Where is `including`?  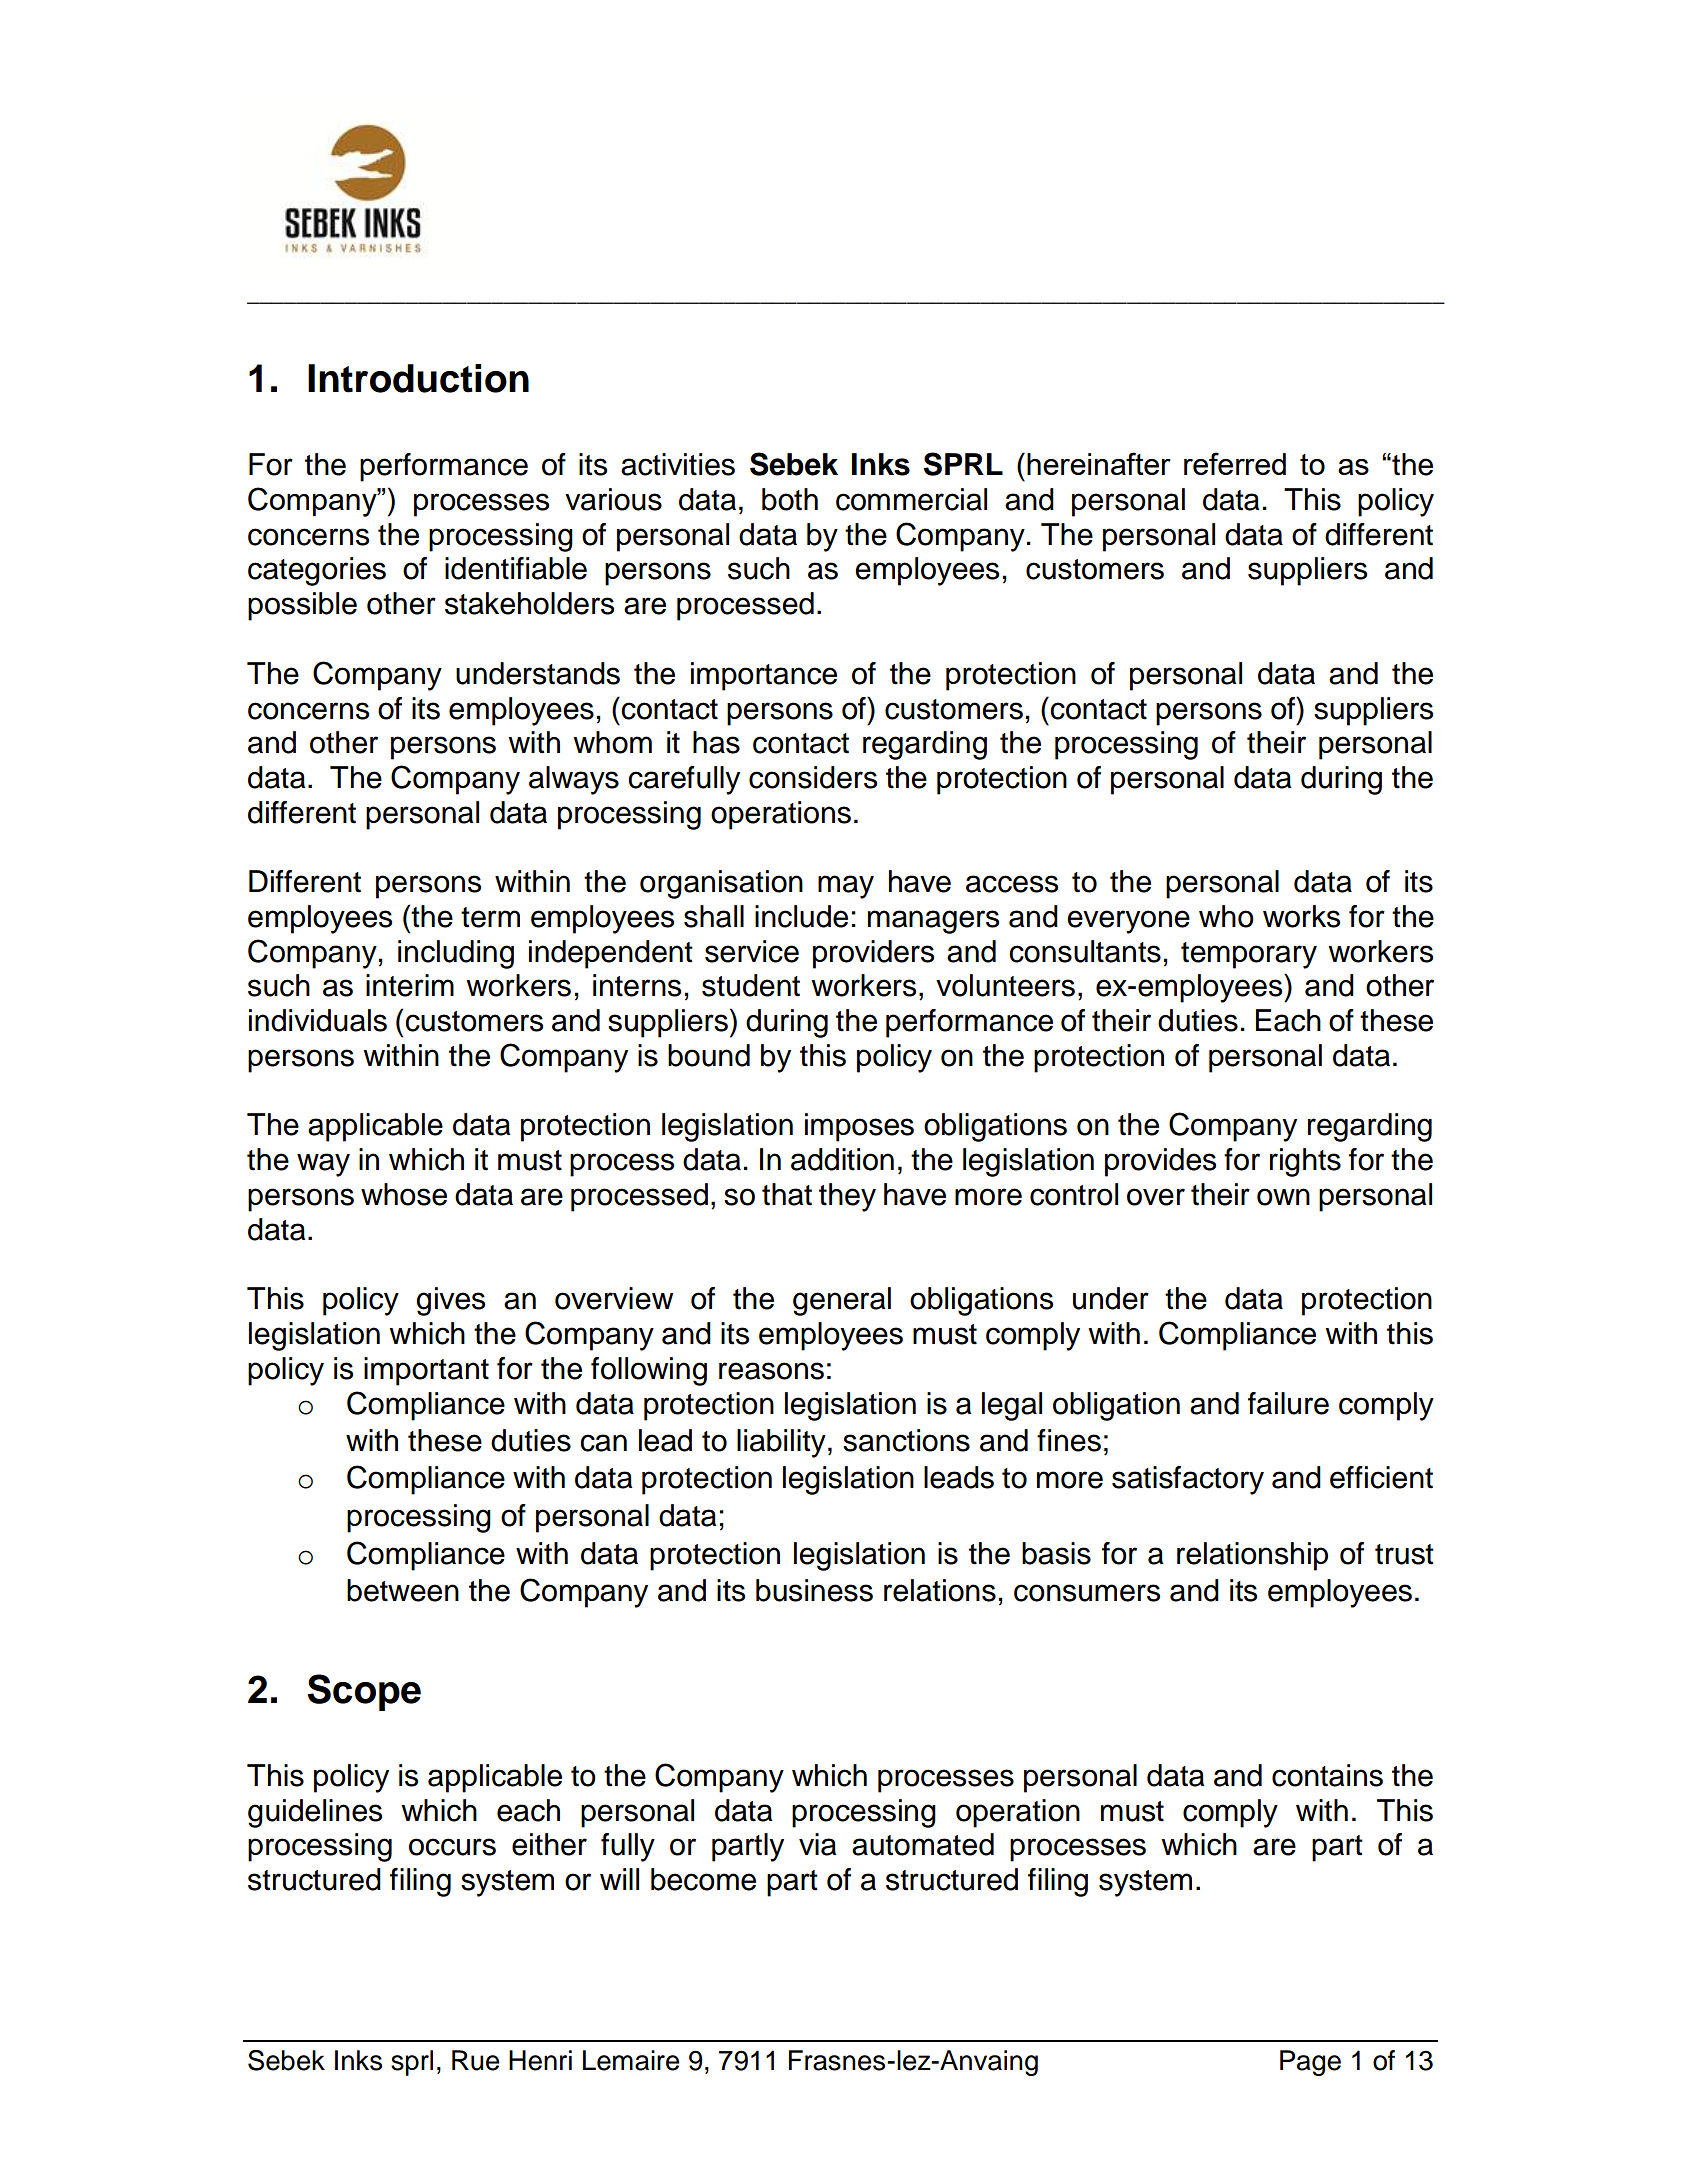
including is located at coordinates (456, 954).
